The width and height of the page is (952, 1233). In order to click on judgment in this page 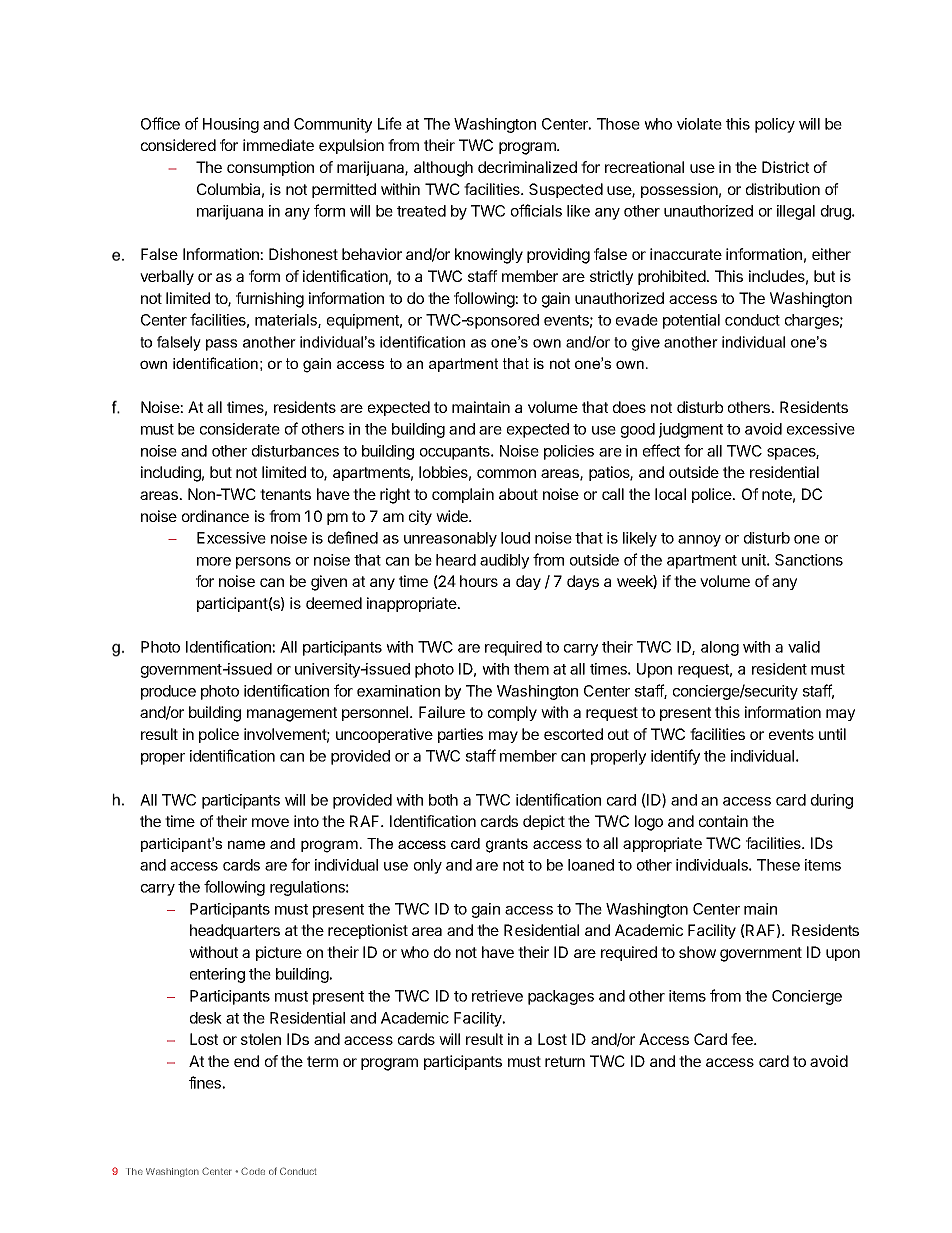, I will do `click(691, 430)`.
